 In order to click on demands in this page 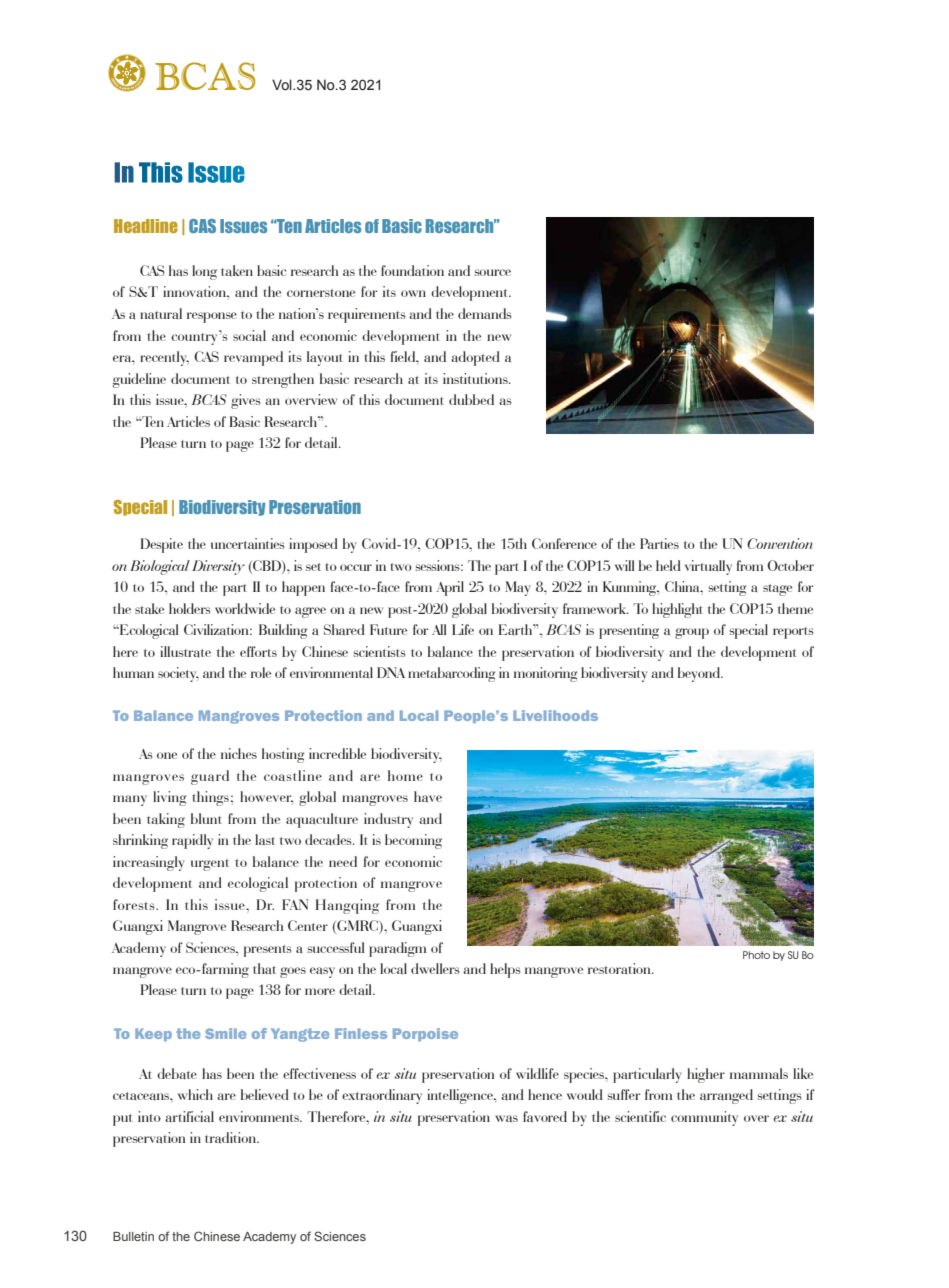, I will do `click(485, 313)`.
